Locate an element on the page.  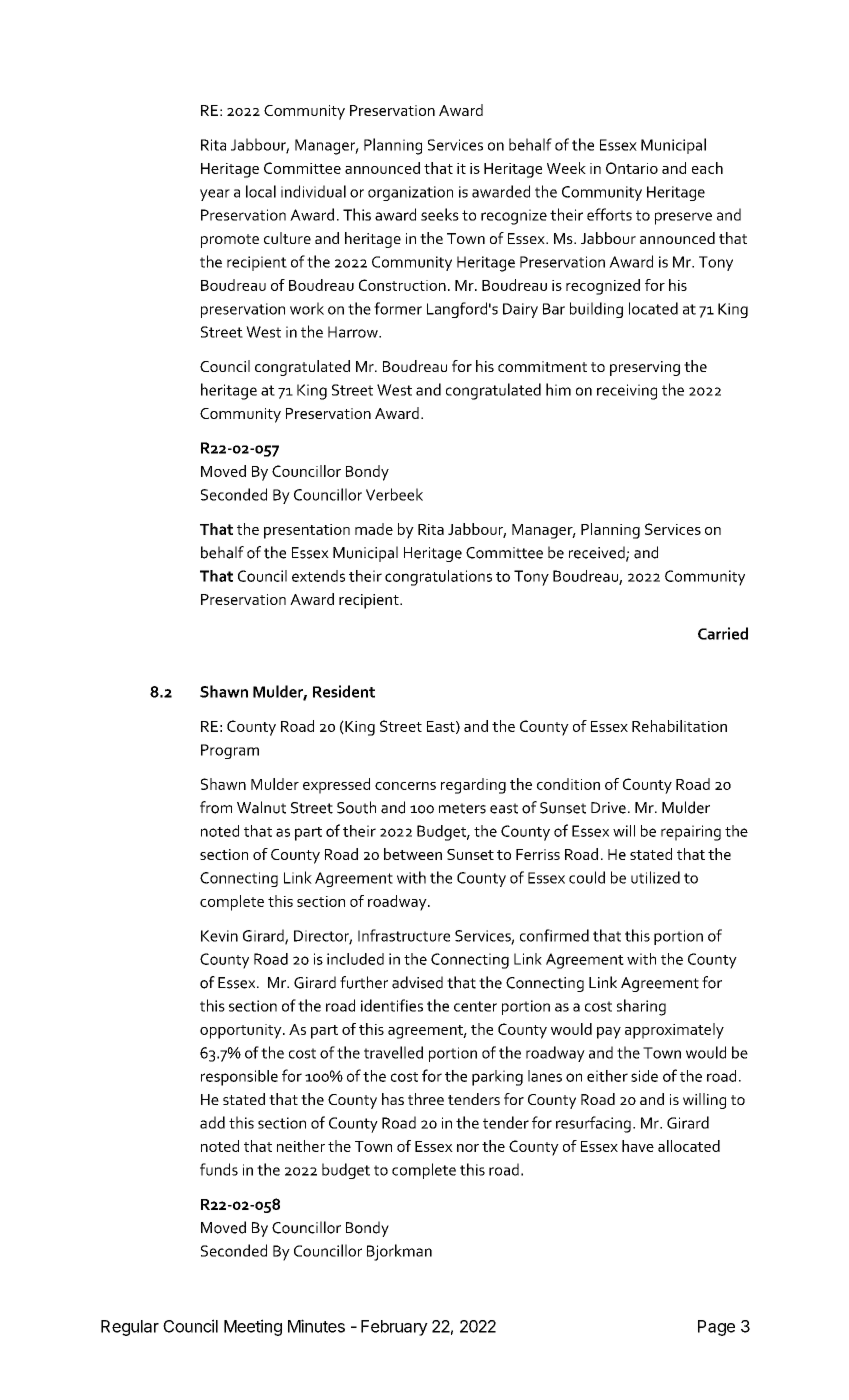
preserve is located at coordinates (683, 218).
